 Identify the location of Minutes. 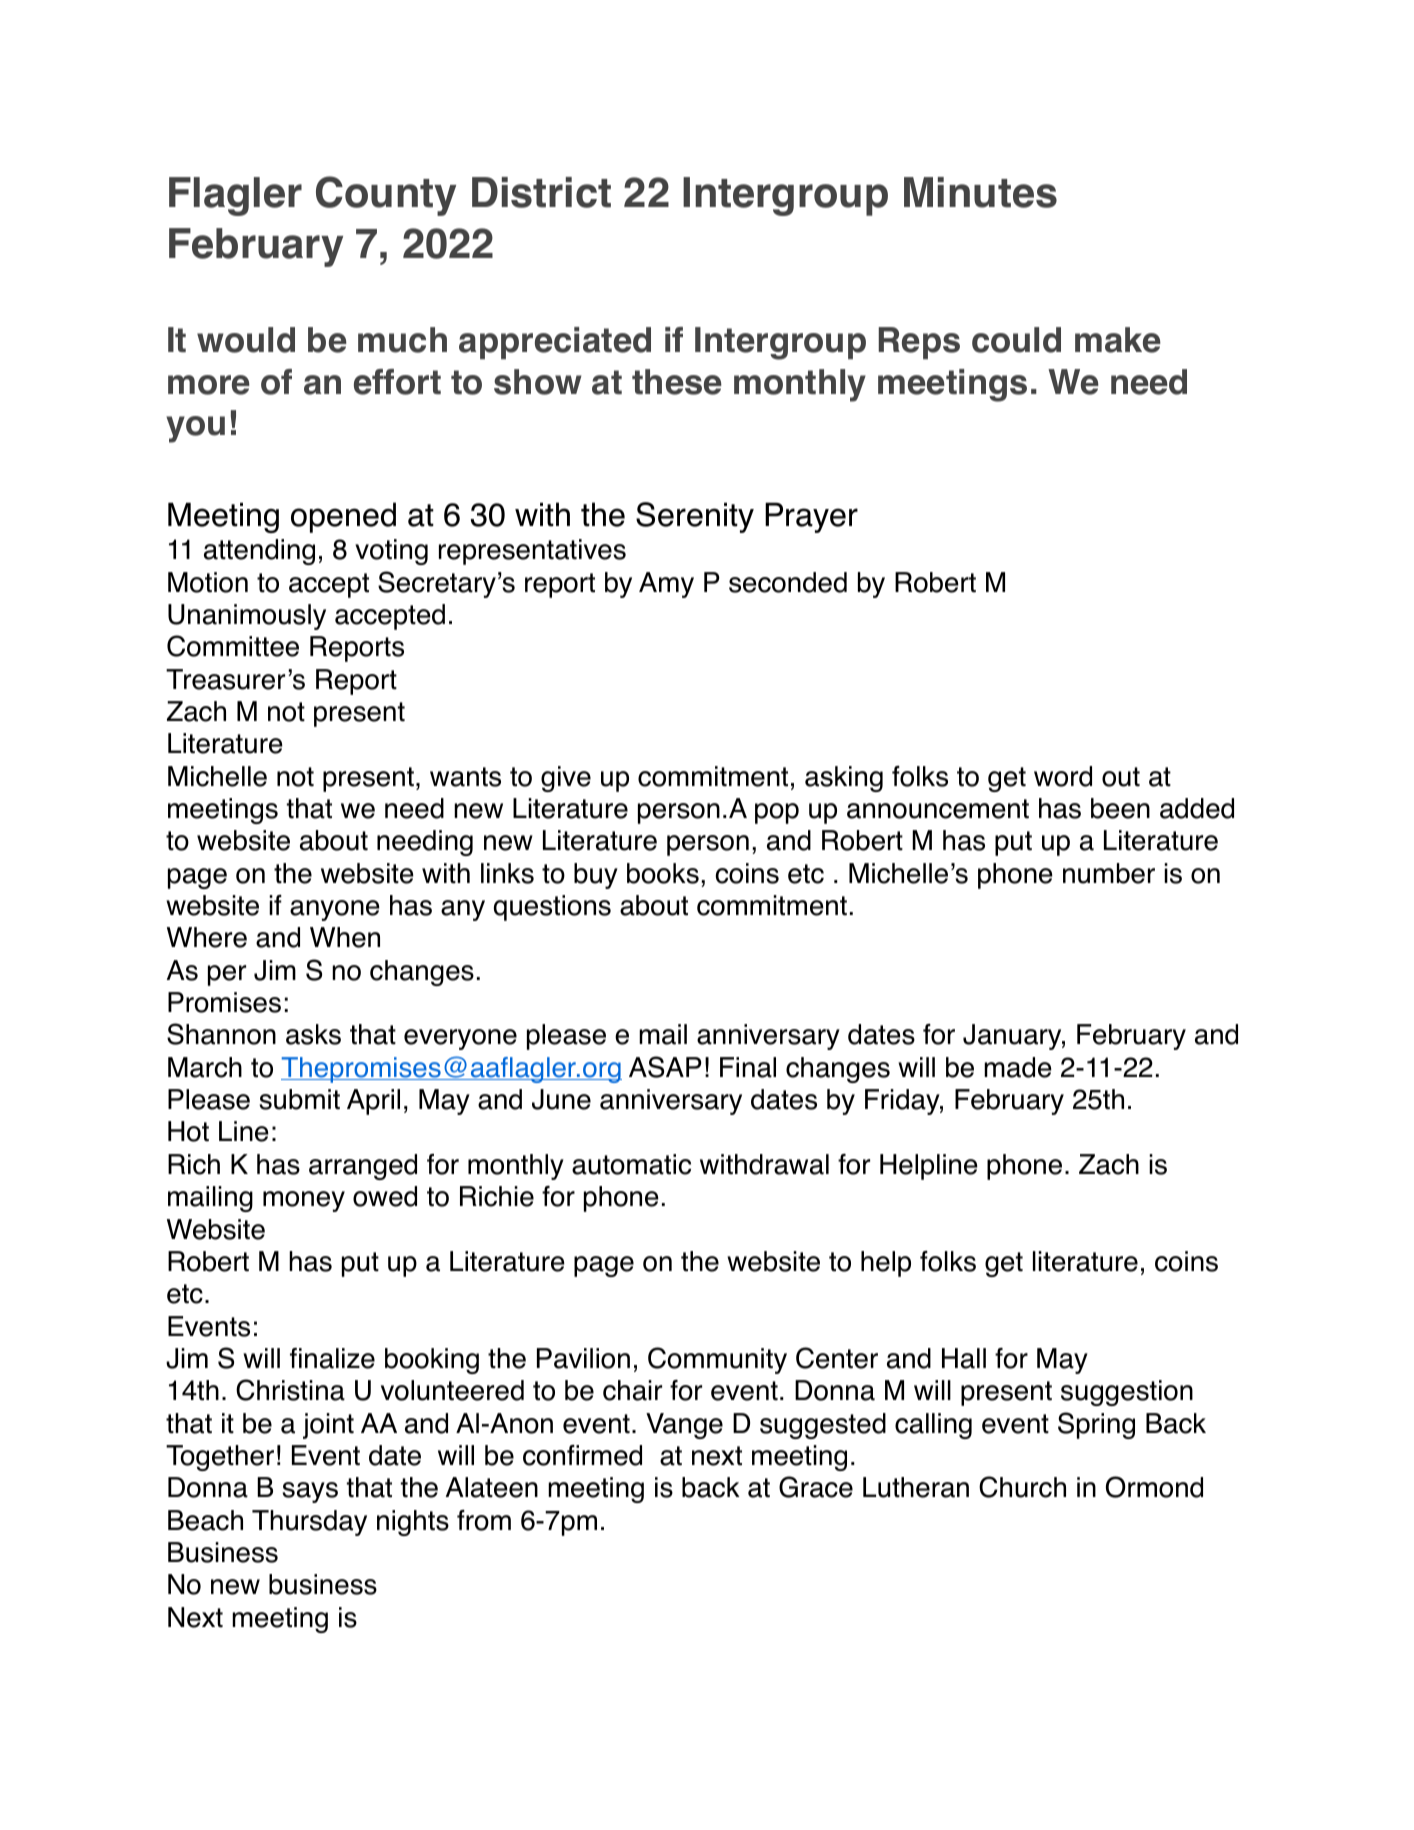
(980, 192).
